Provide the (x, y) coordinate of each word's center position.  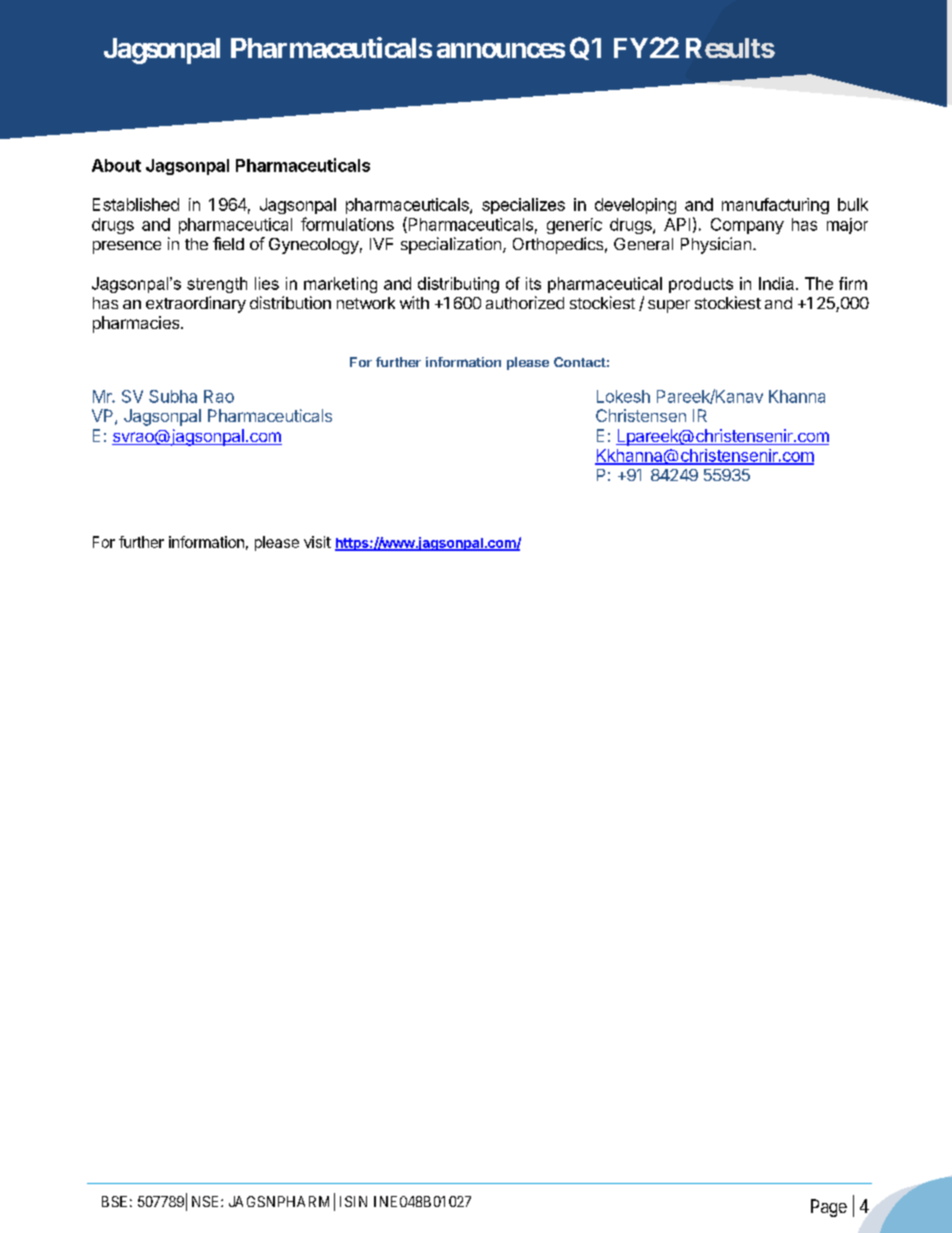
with (414, 302)
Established (136, 204)
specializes (523, 206)
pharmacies (137, 324)
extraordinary (196, 304)
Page (829, 1208)
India (776, 283)
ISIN (353, 1201)
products (701, 285)
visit (317, 542)
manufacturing (775, 206)
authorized (525, 302)
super (669, 306)
